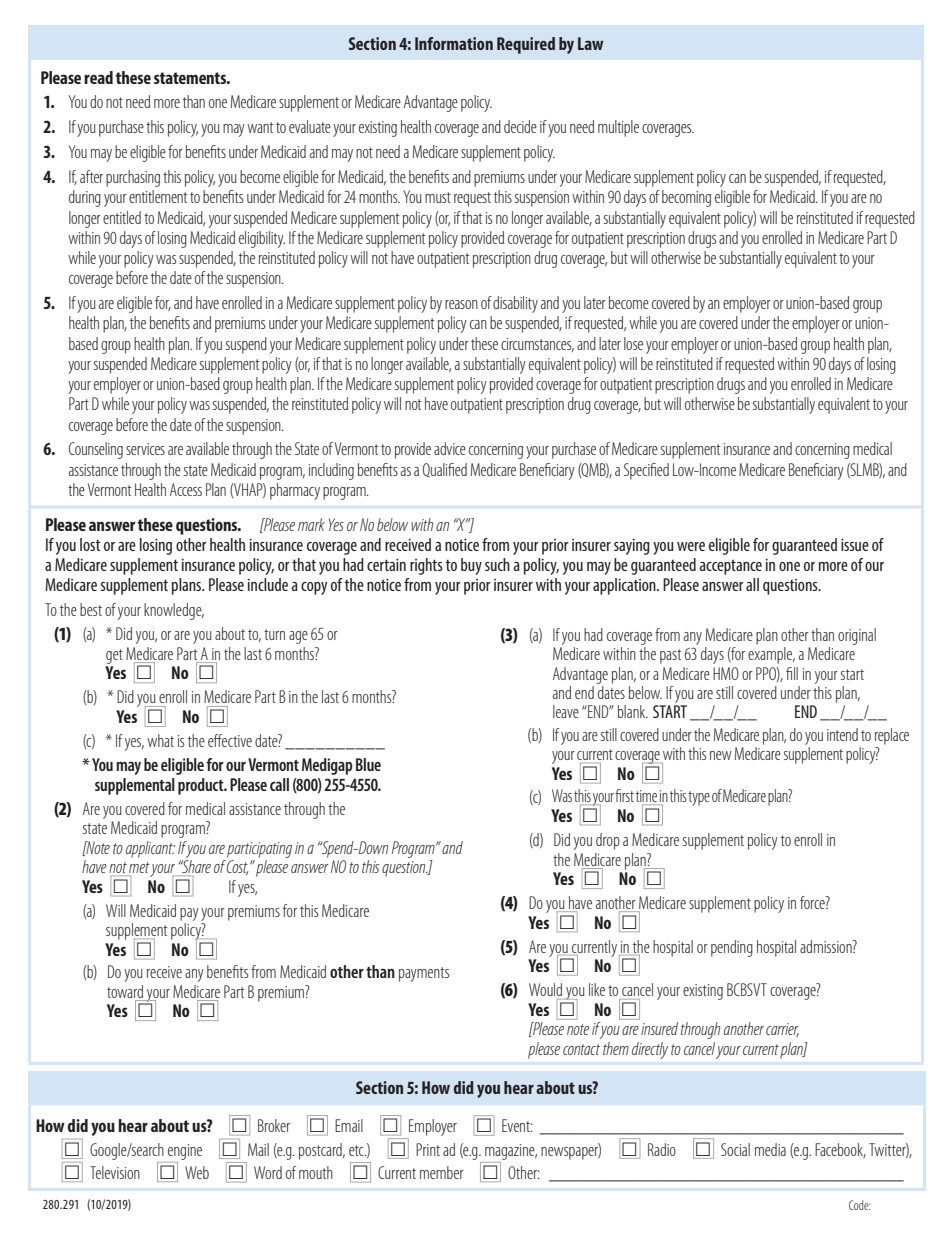 This page has width=952, height=1233. Describe the element at coordinates (608, 841) in the page. I see `drop` at that location.
